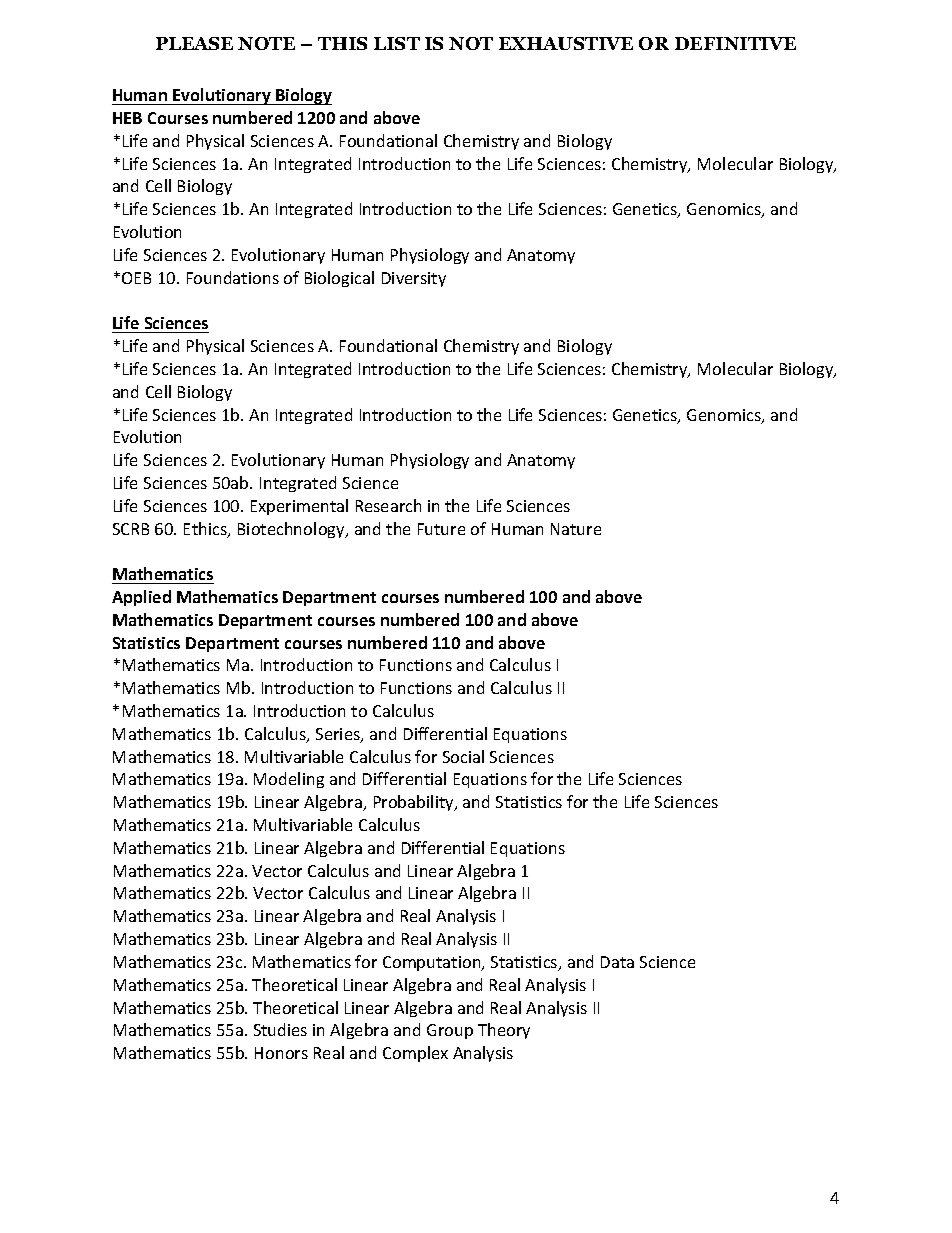 Image resolution: width=952 pixels, height=1233 pixels. What do you see at coordinates (735, 43) in the page?
I see `DEFINITIVE` at bounding box center [735, 43].
